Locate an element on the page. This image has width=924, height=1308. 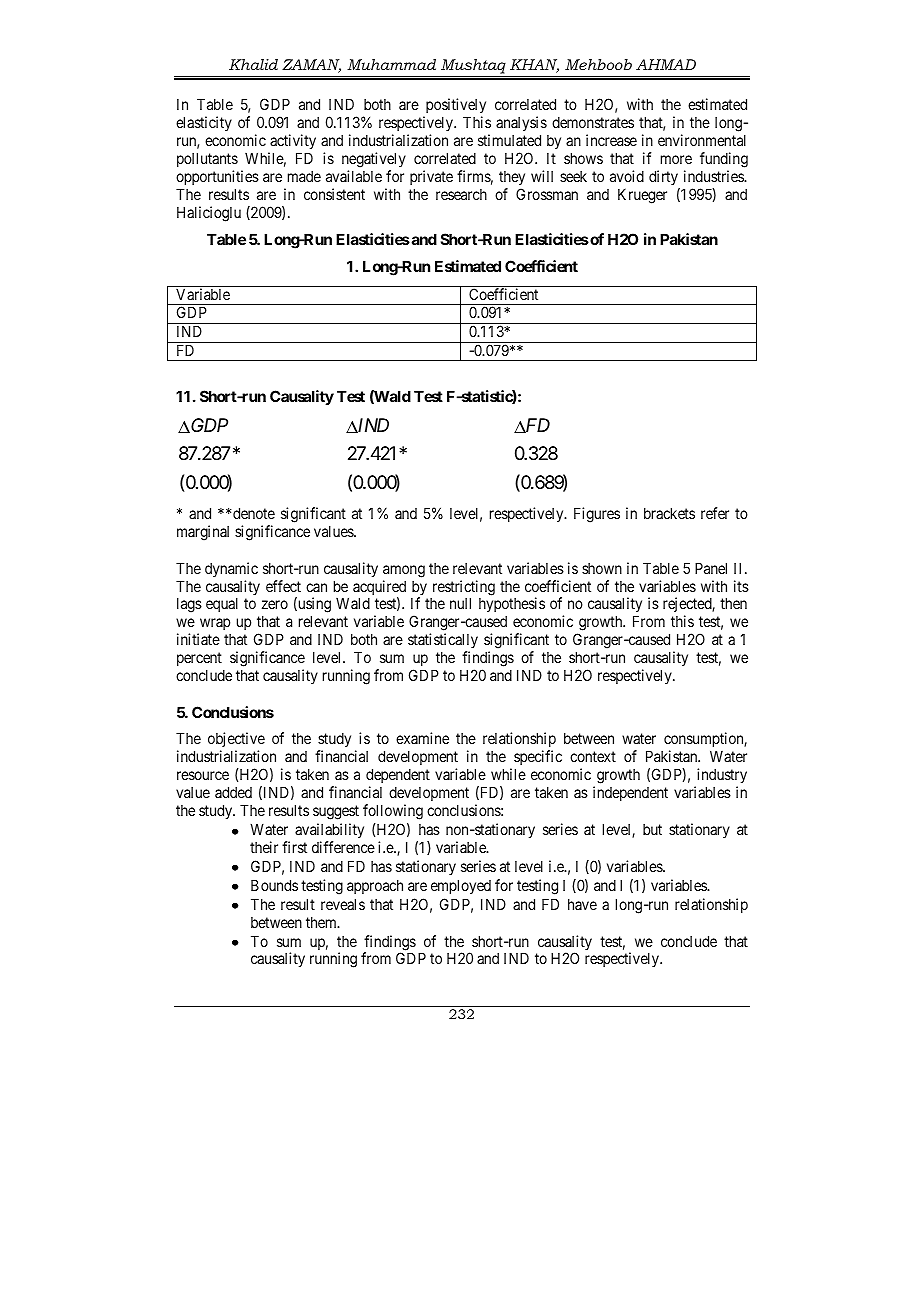
Krueger is located at coordinates (642, 196).
